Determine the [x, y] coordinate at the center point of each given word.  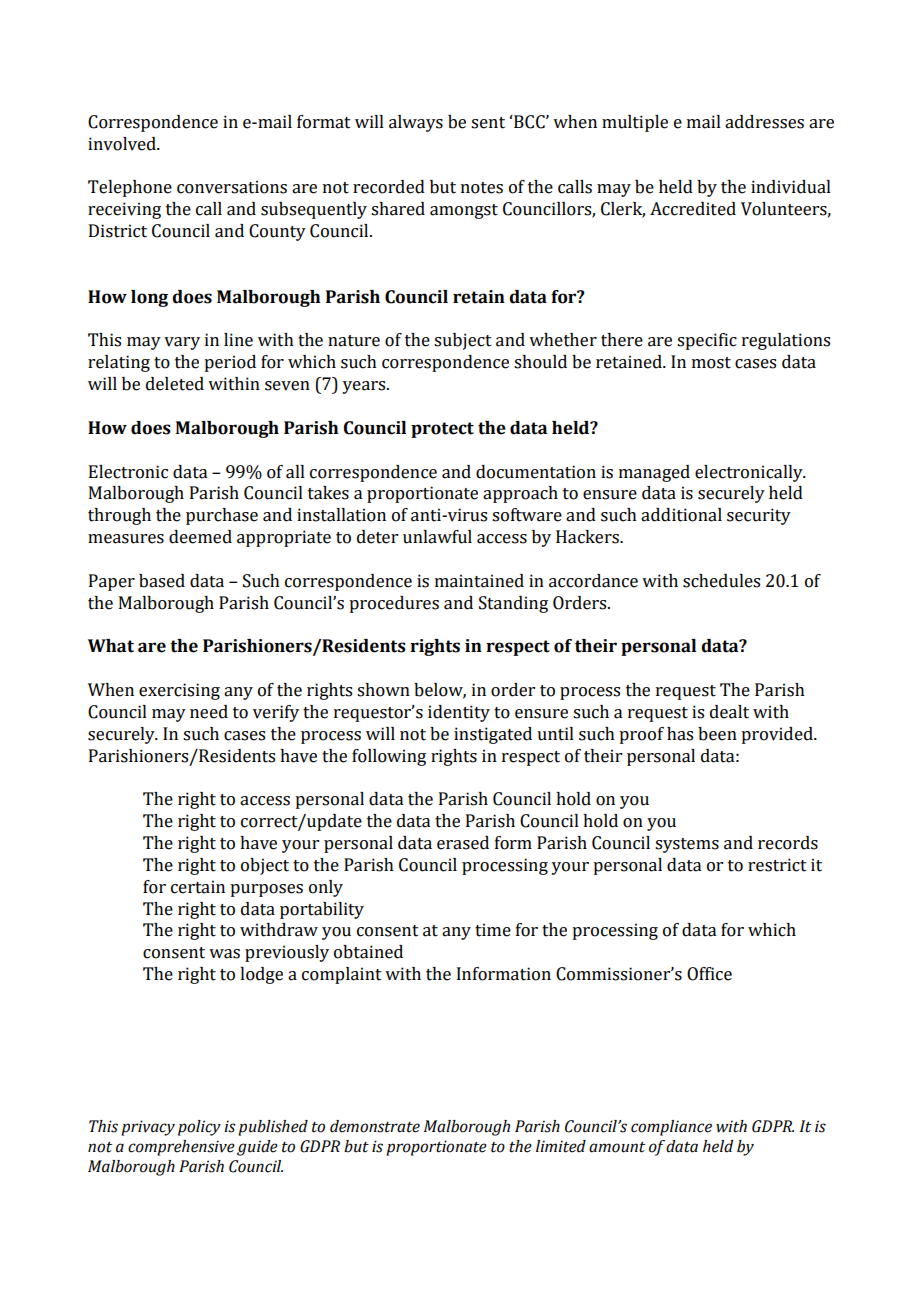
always [416, 123]
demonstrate [375, 1126]
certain [198, 887]
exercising [179, 691]
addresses [764, 122]
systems [687, 845]
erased [463, 843]
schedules [721, 581]
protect [442, 430]
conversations [232, 187]
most [711, 363]
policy [199, 1128]
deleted [175, 384]
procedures [394, 604]
